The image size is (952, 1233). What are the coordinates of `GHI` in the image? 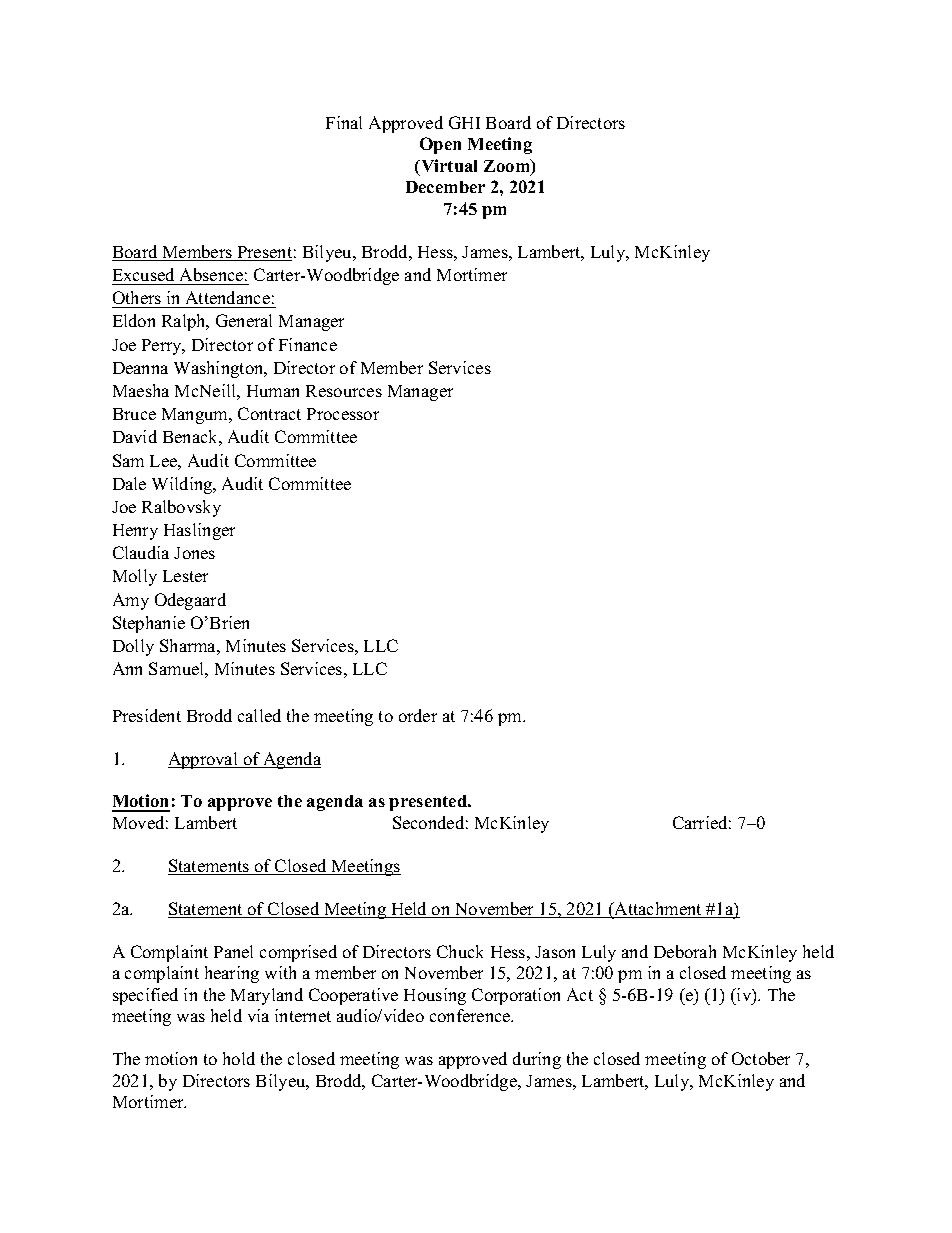 It's located at (464, 122).
